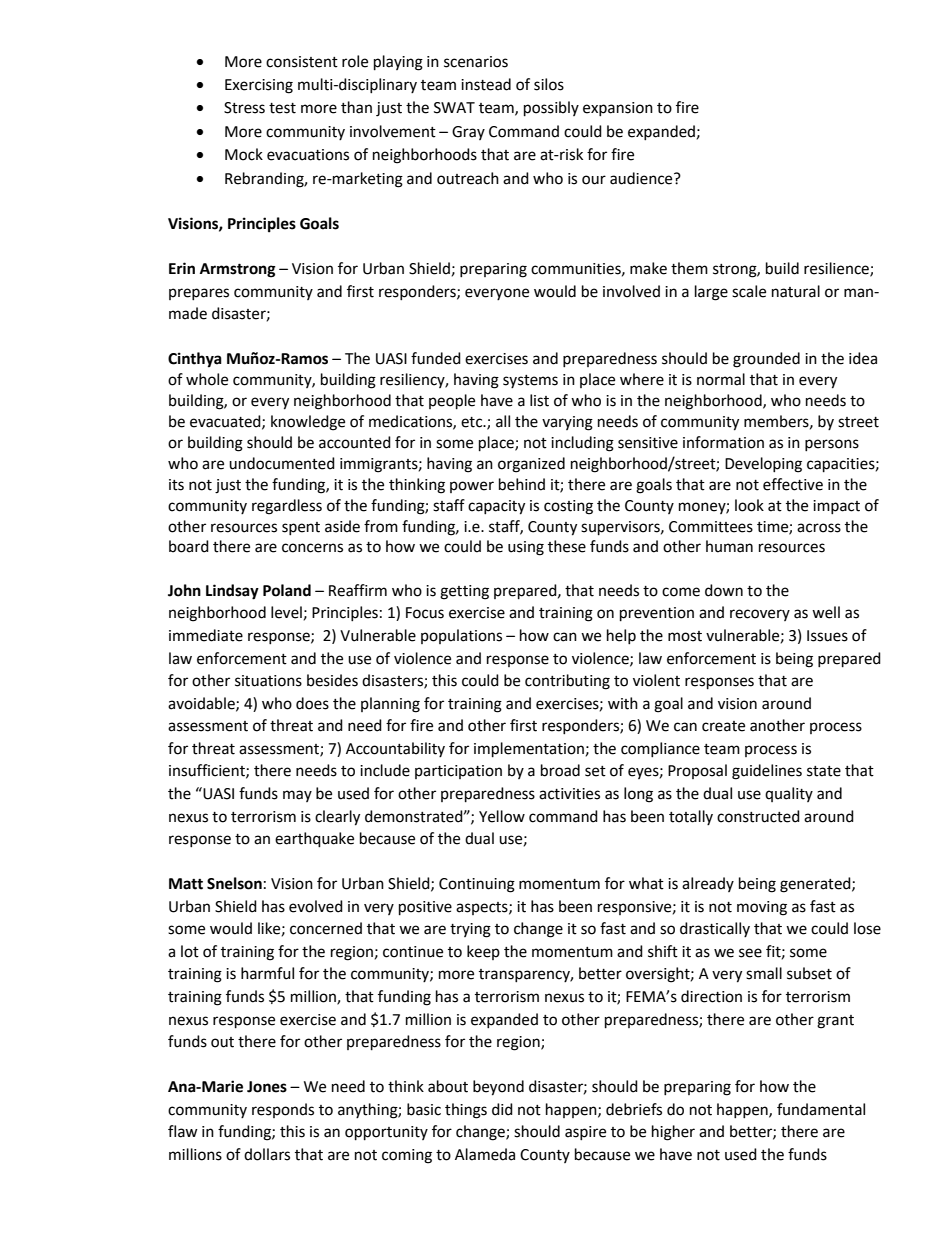  Describe the element at coordinates (531, 465) in the screenshot. I see `organized` at that location.
